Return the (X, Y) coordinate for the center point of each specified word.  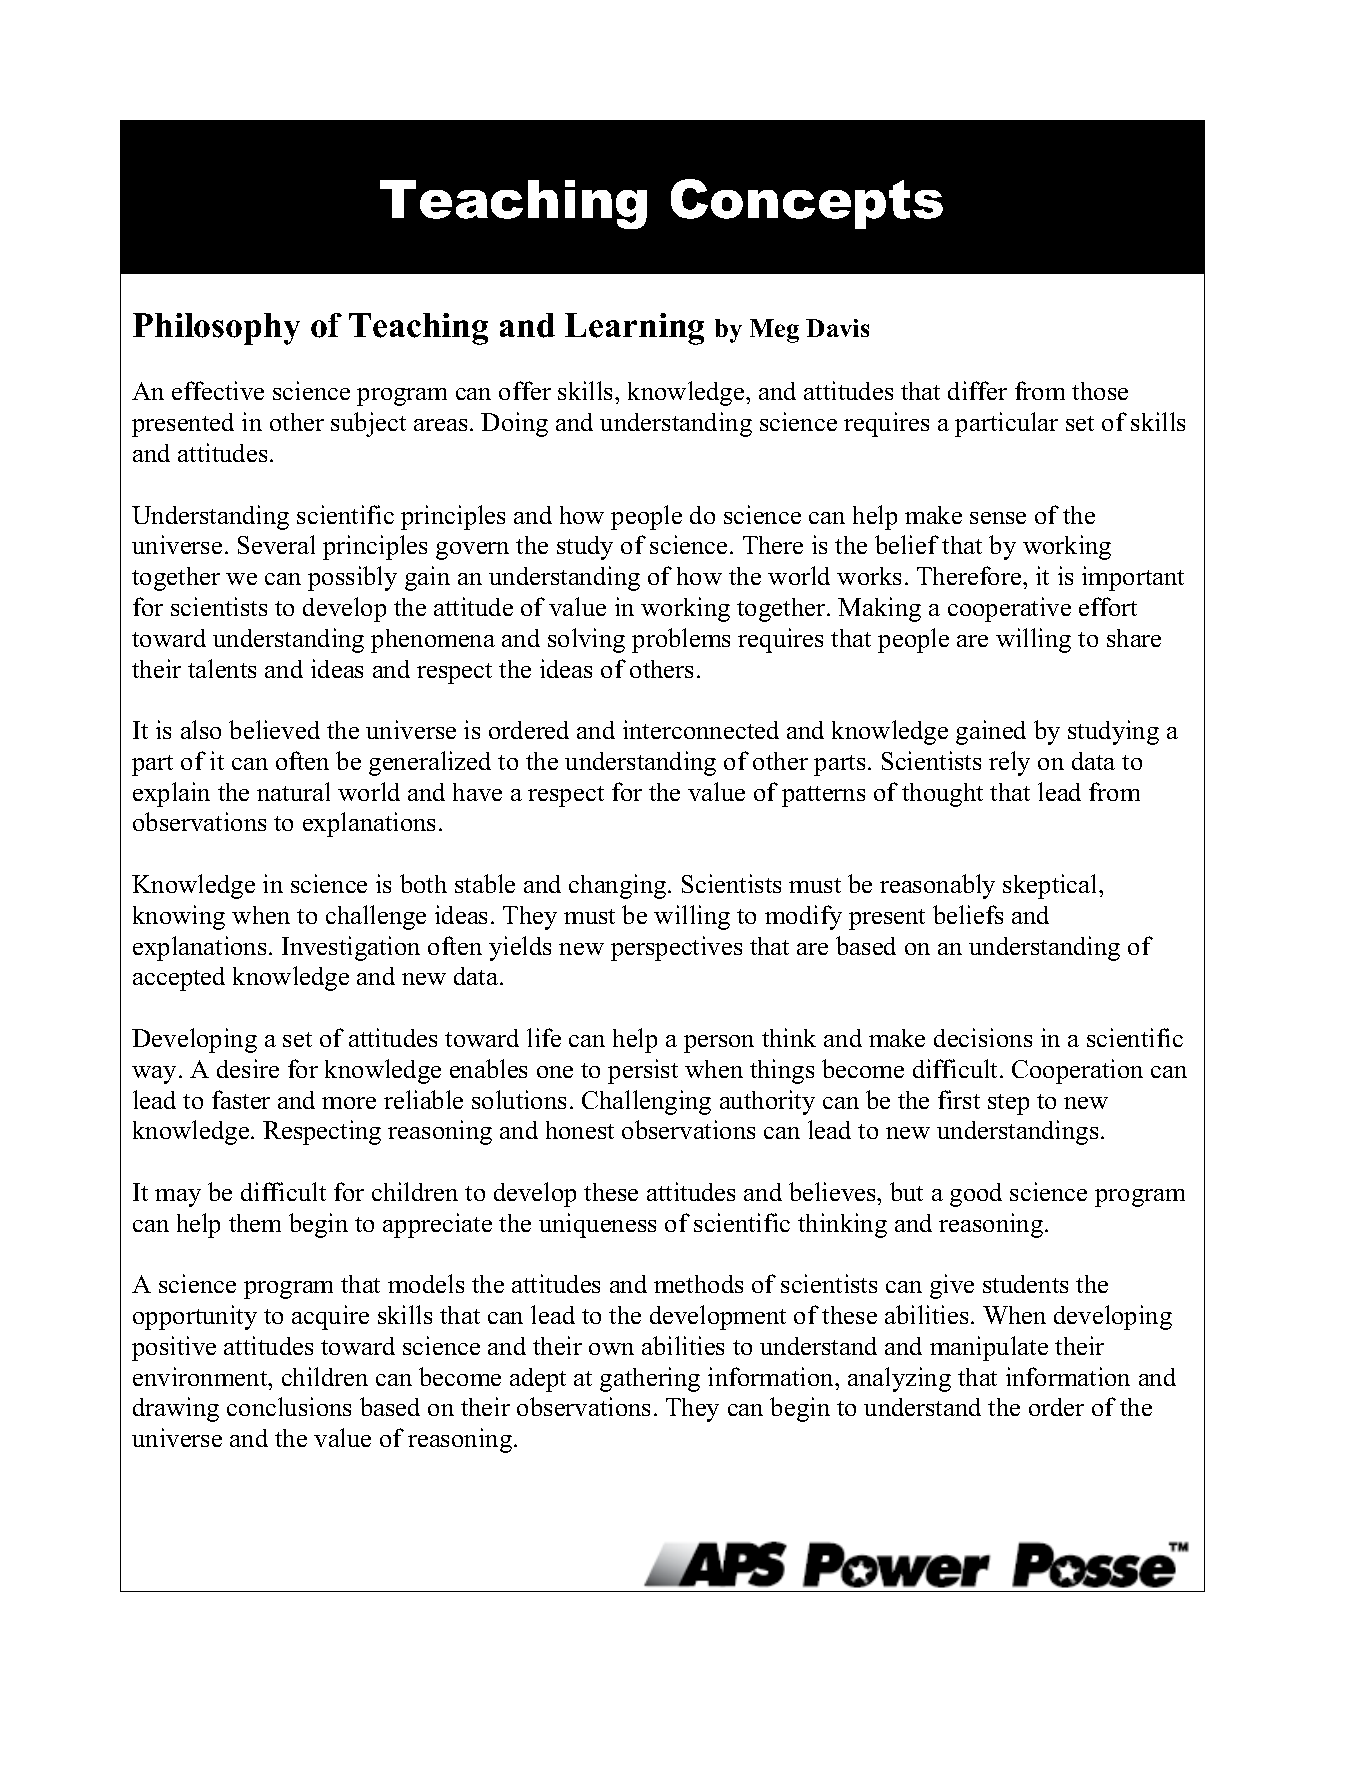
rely (1009, 763)
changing (619, 886)
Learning (634, 329)
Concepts (807, 204)
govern (472, 551)
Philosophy (216, 329)
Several (276, 544)
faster (241, 1099)
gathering (650, 1379)
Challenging (646, 1102)
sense (998, 518)
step (1008, 1104)
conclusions (289, 1406)
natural (293, 791)
